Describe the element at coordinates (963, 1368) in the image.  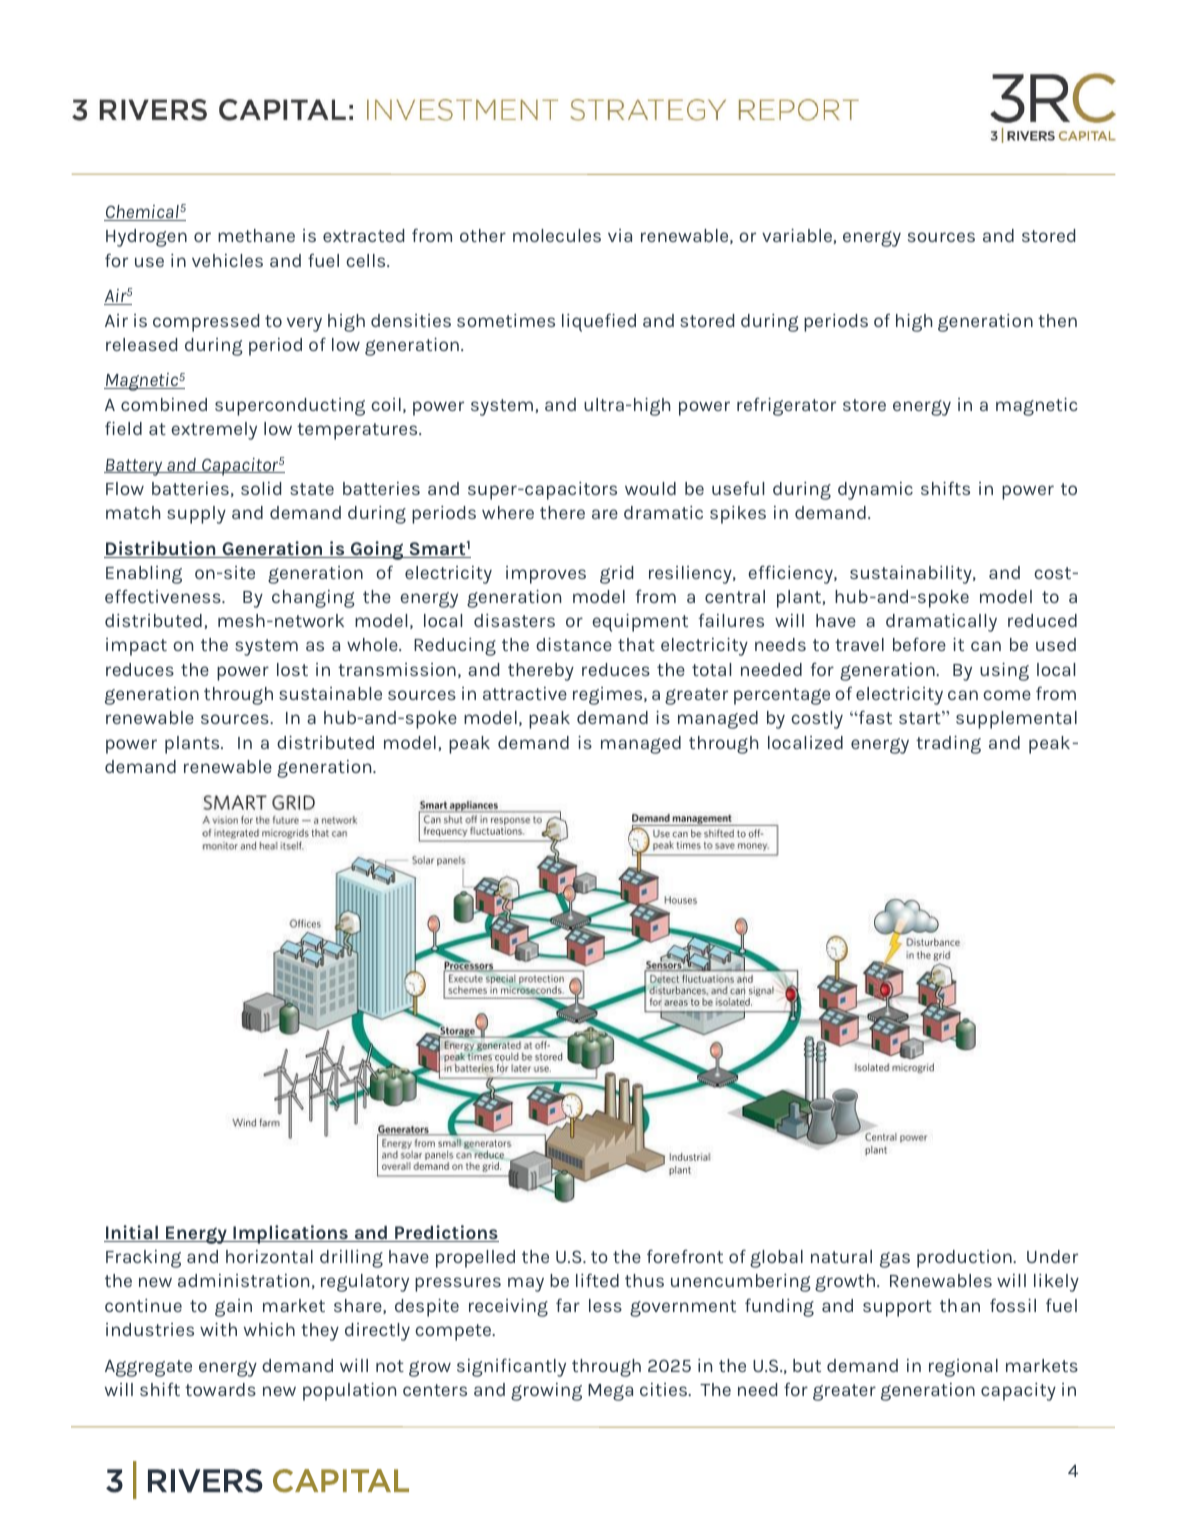
I see `regional` at that location.
